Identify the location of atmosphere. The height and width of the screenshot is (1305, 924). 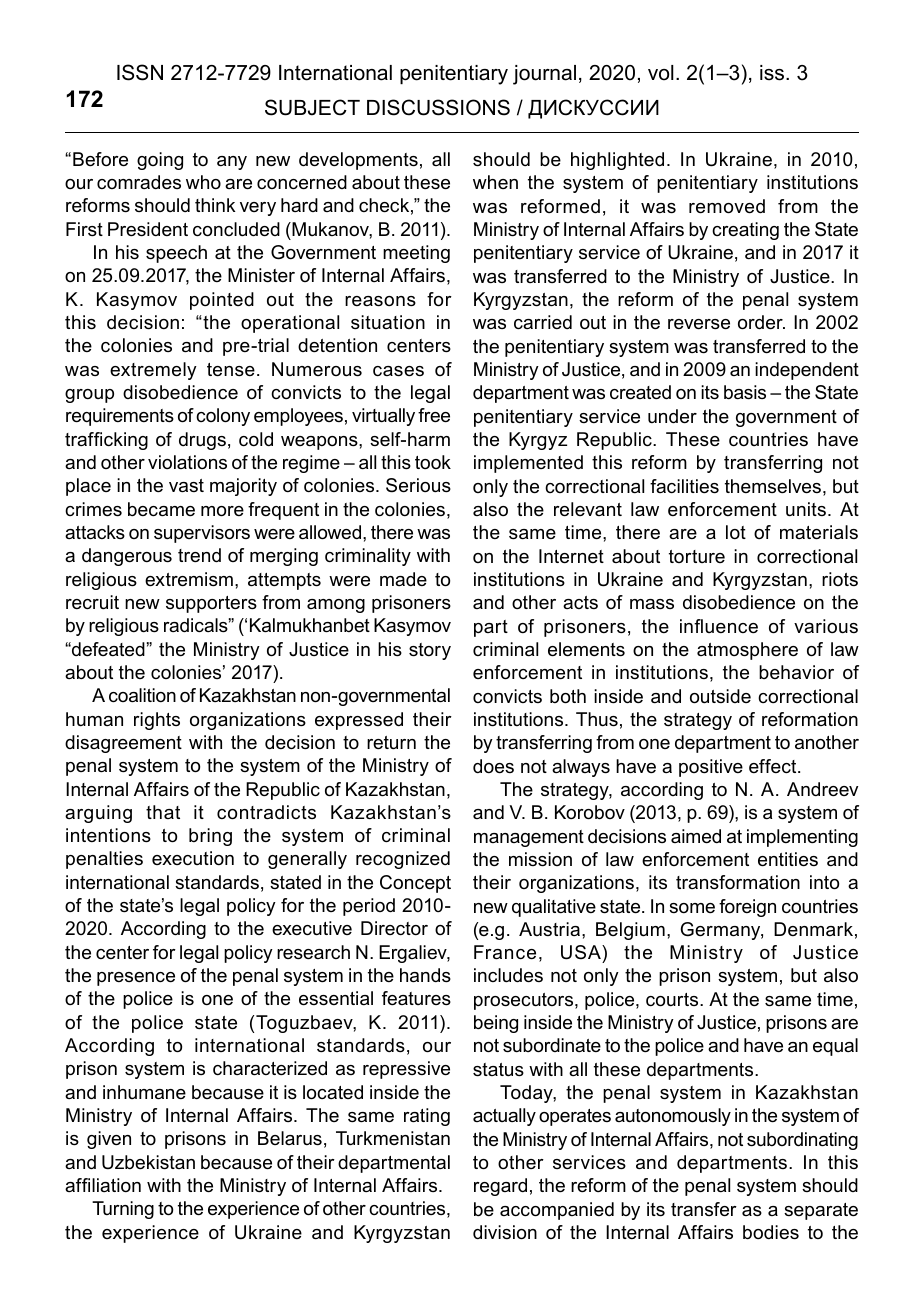
(747, 651).
